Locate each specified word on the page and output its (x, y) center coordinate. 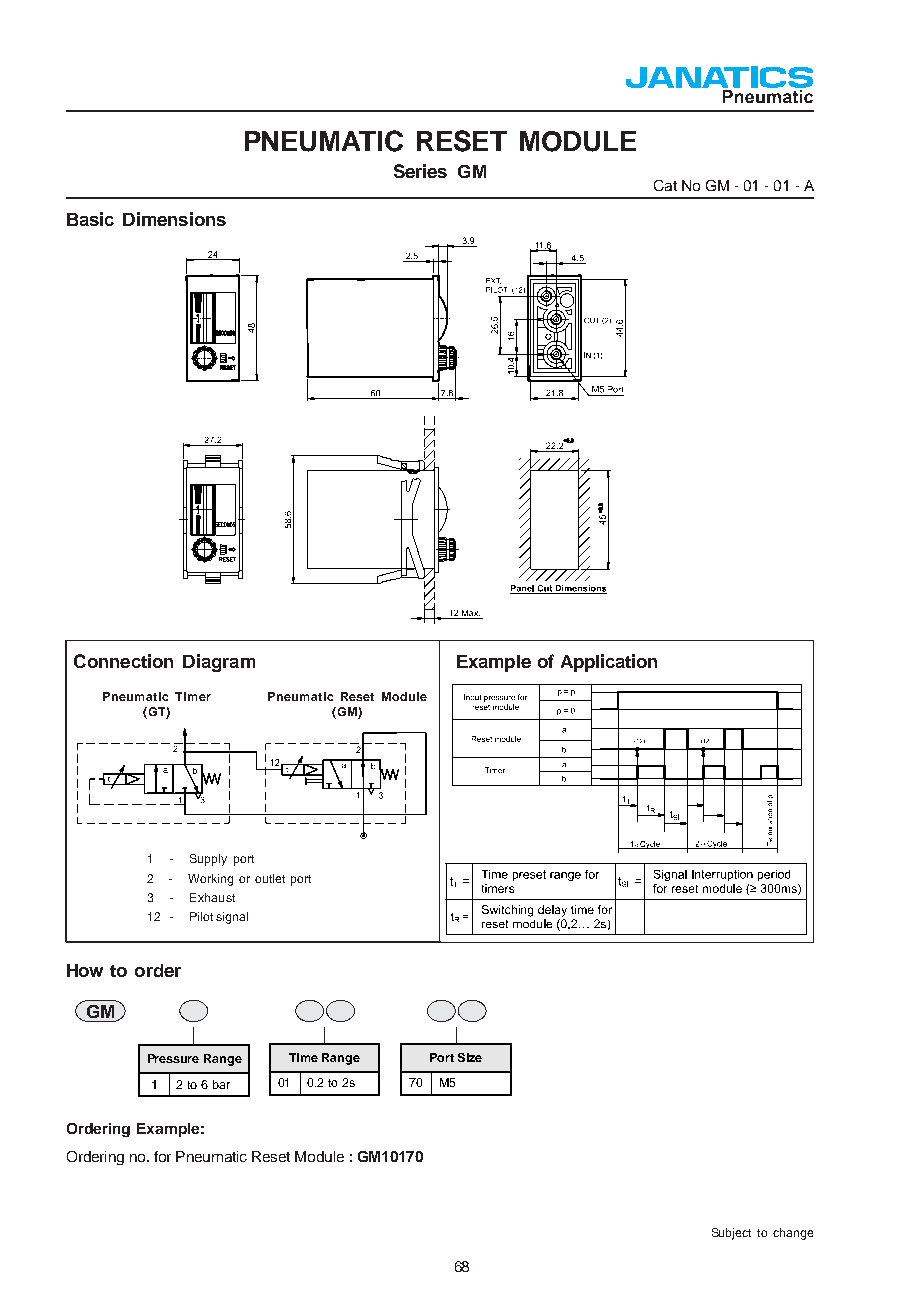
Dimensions (174, 219)
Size (470, 1057)
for (162, 1156)
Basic (90, 219)
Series (420, 171)
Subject (731, 1234)
